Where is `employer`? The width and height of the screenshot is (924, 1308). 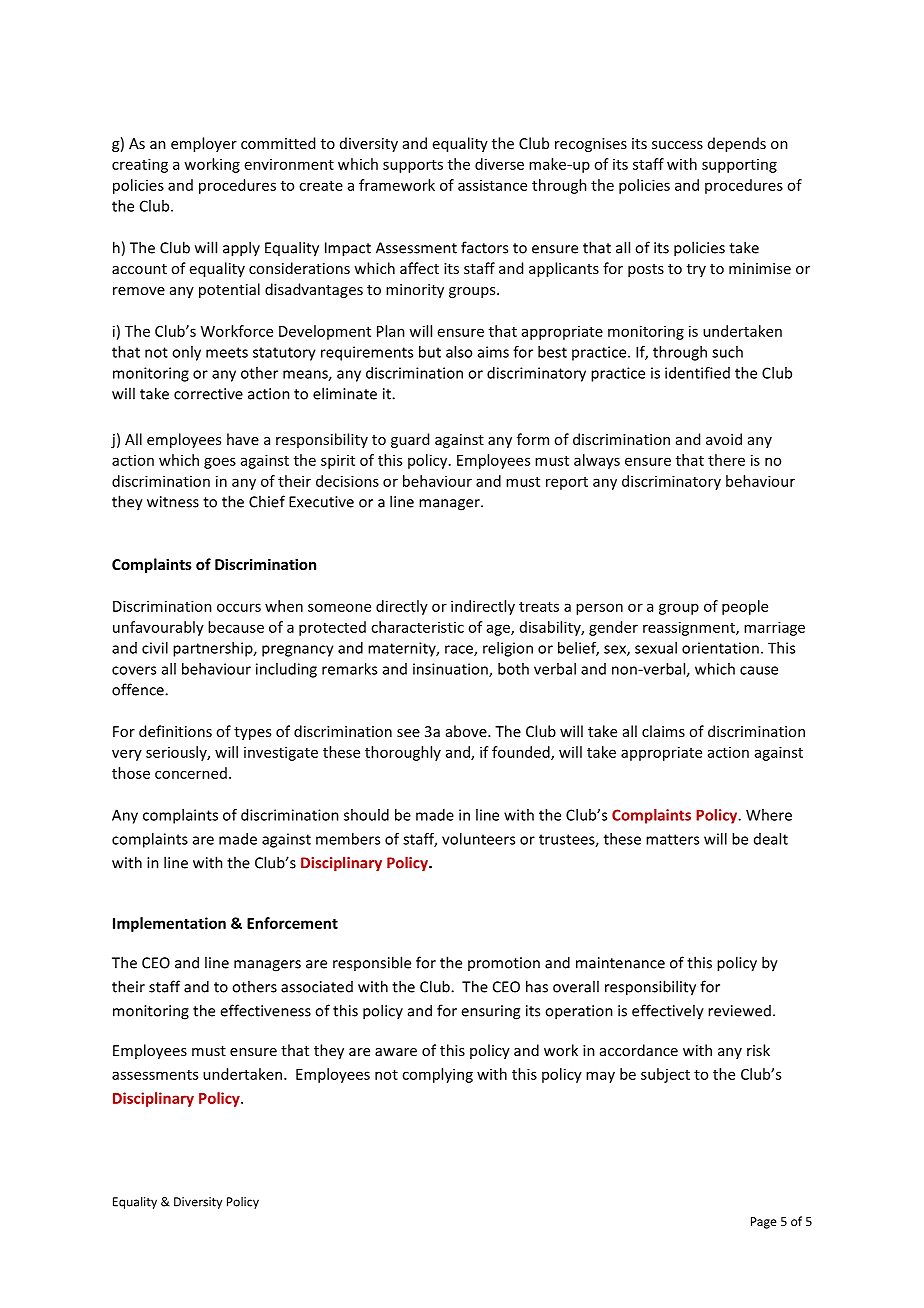
employer is located at coordinates (204, 144).
